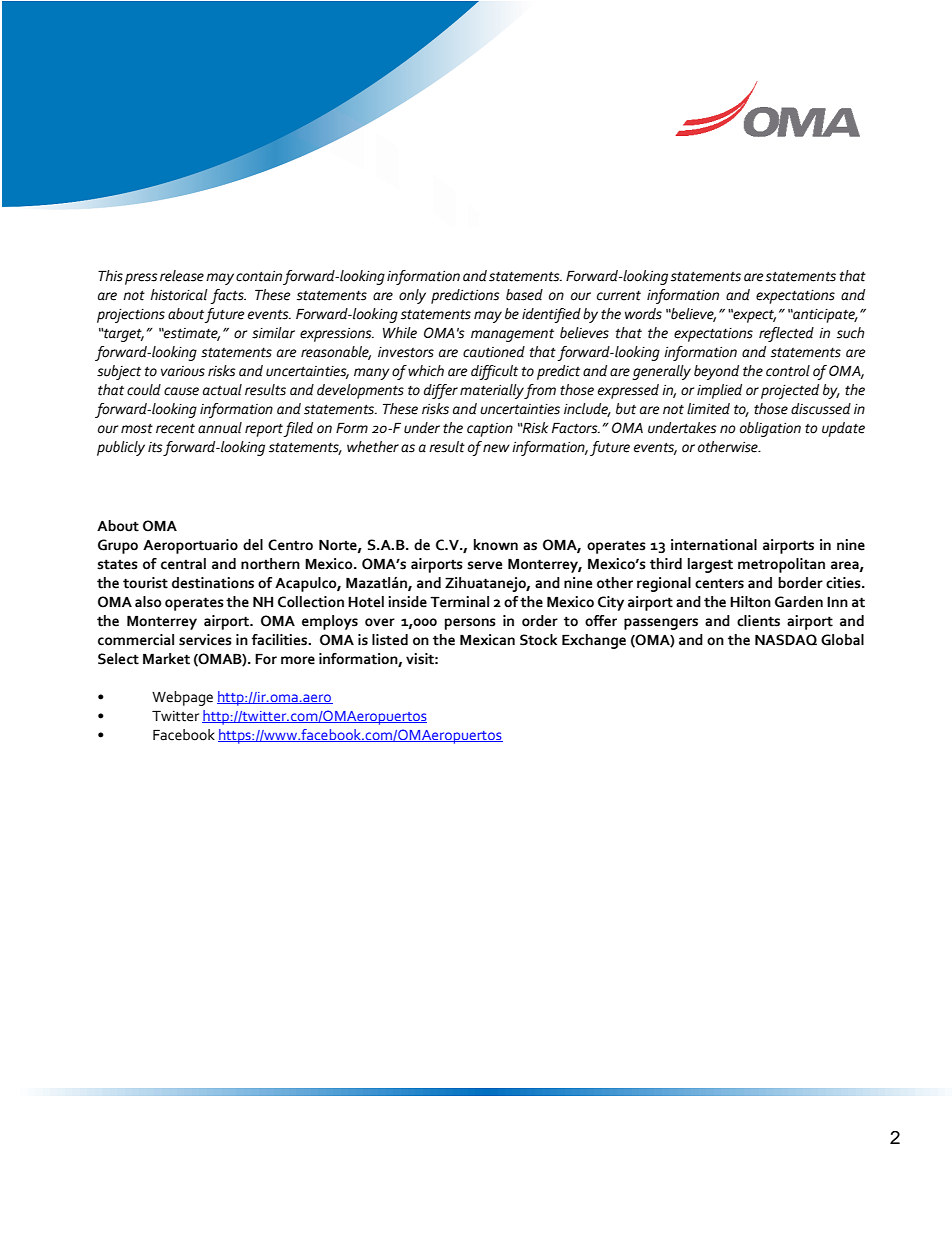 The image size is (952, 1233). I want to click on Webpage, so click(182, 698).
